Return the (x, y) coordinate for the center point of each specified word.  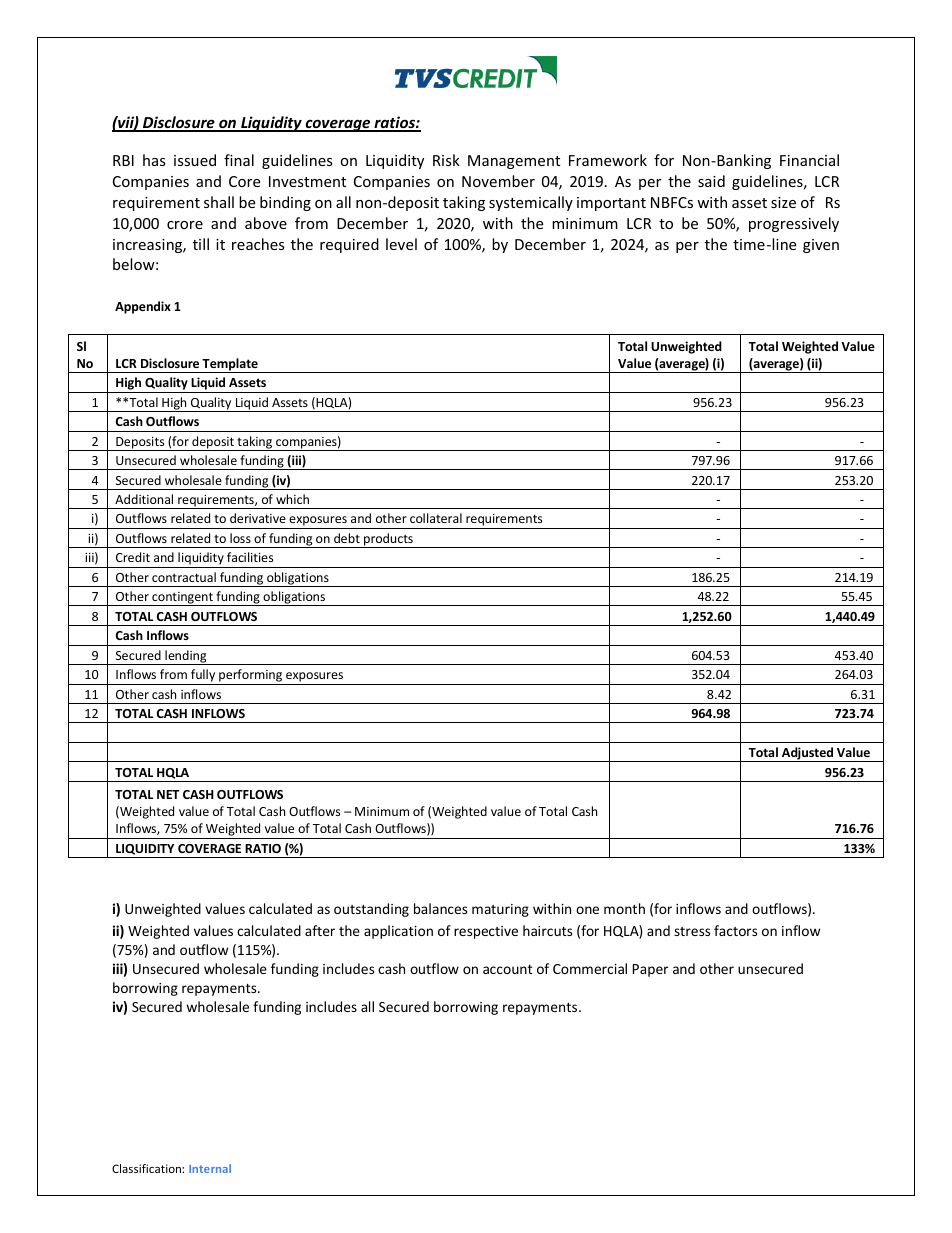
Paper (650, 970)
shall (219, 202)
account (508, 969)
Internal (210, 1168)
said (711, 181)
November (498, 181)
